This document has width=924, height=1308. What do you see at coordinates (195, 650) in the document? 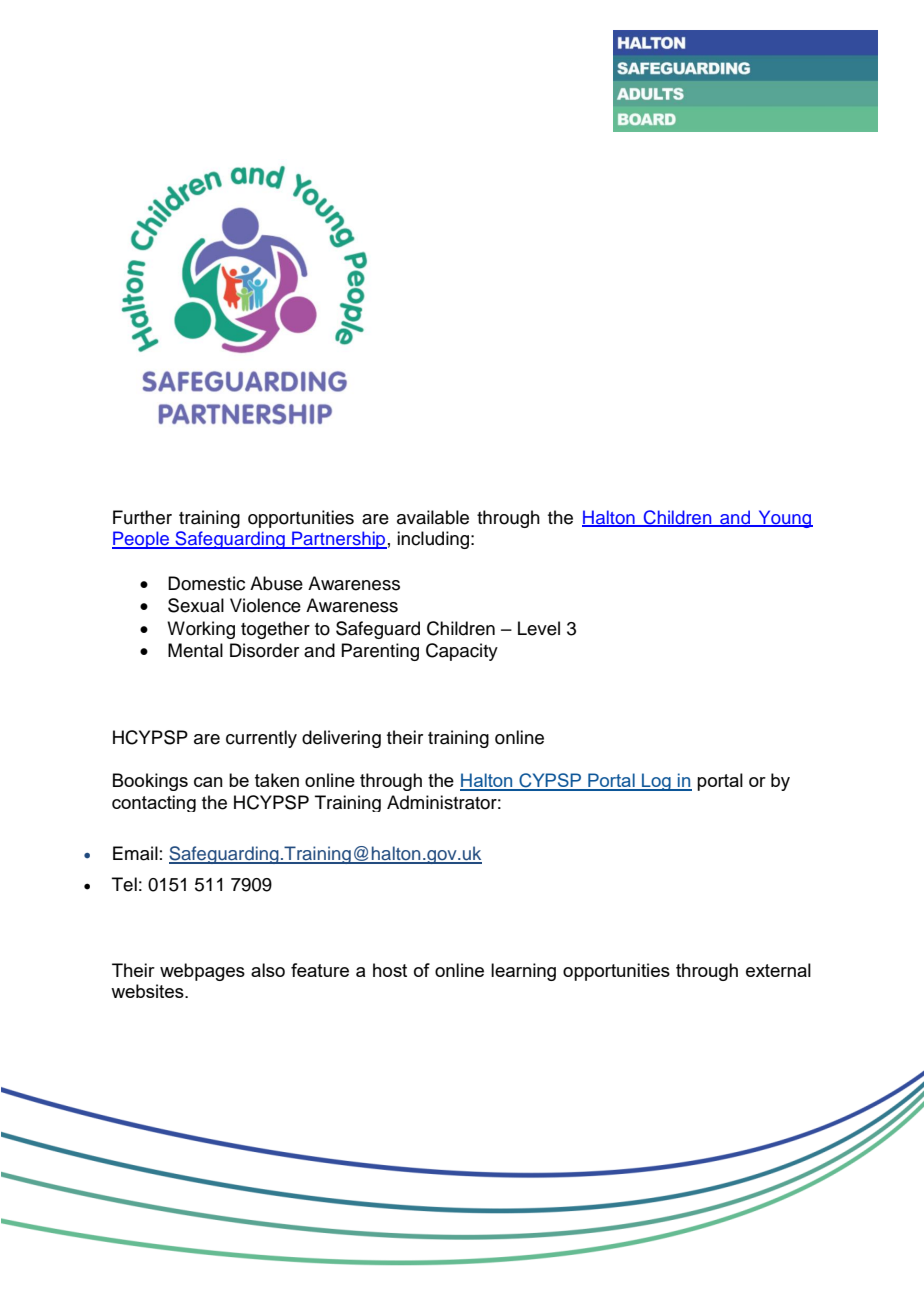
I see `Mental` at bounding box center [195, 650].
